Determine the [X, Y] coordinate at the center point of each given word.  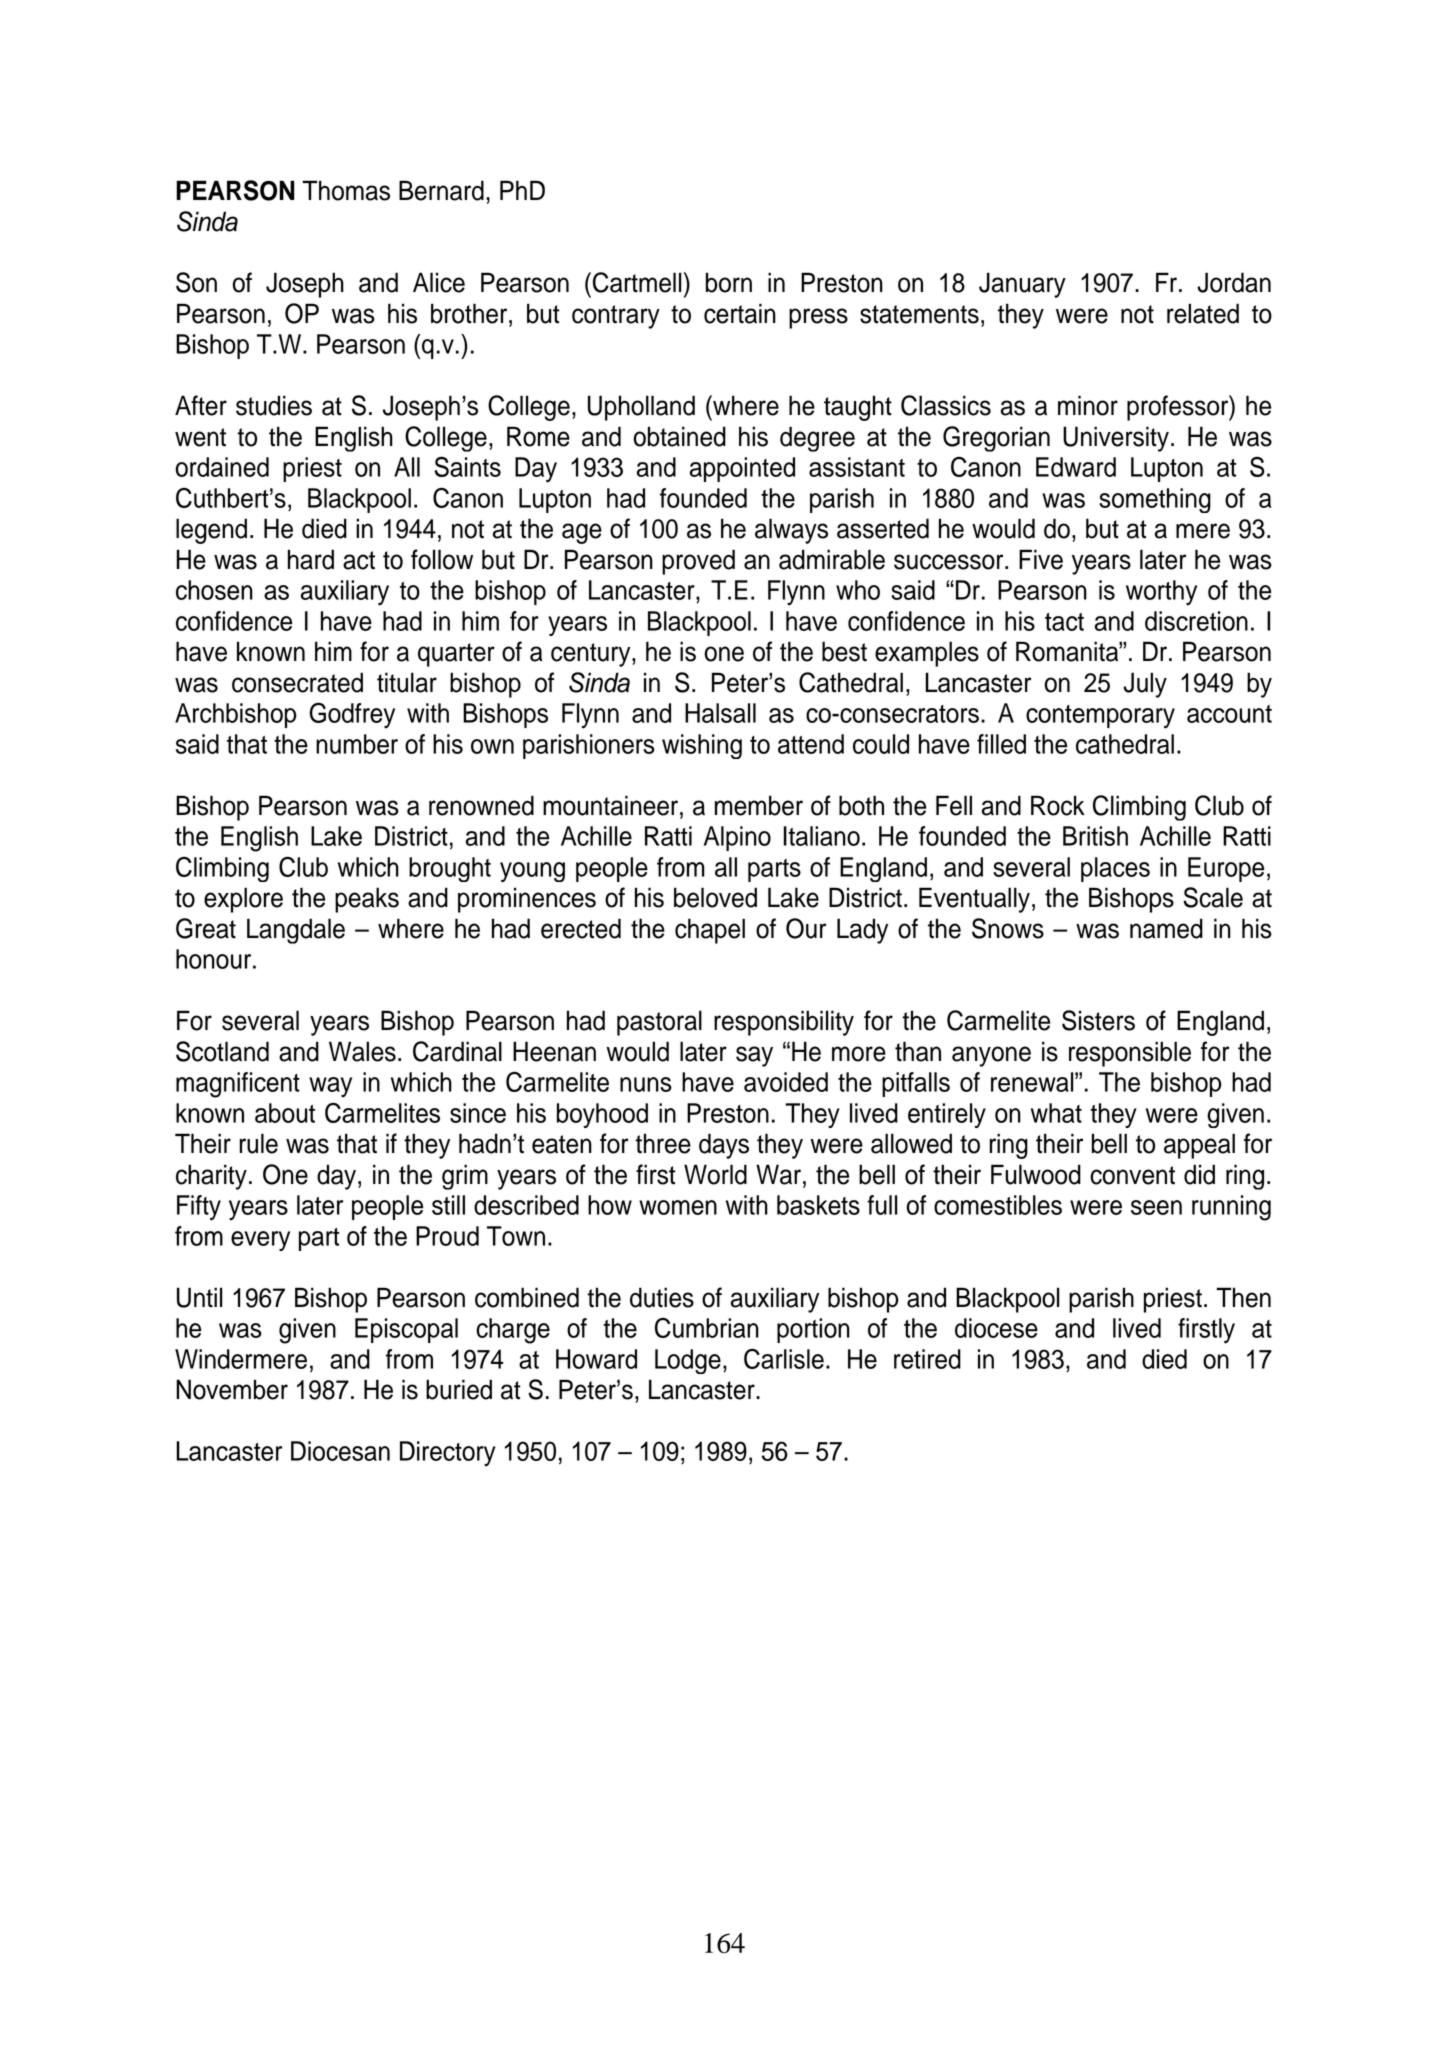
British [1095, 836]
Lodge [688, 1361]
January [1022, 285]
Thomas [346, 190]
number [357, 744]
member [759, 805]
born [729, 282]
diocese [996, 1328]
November [232, 1389]
